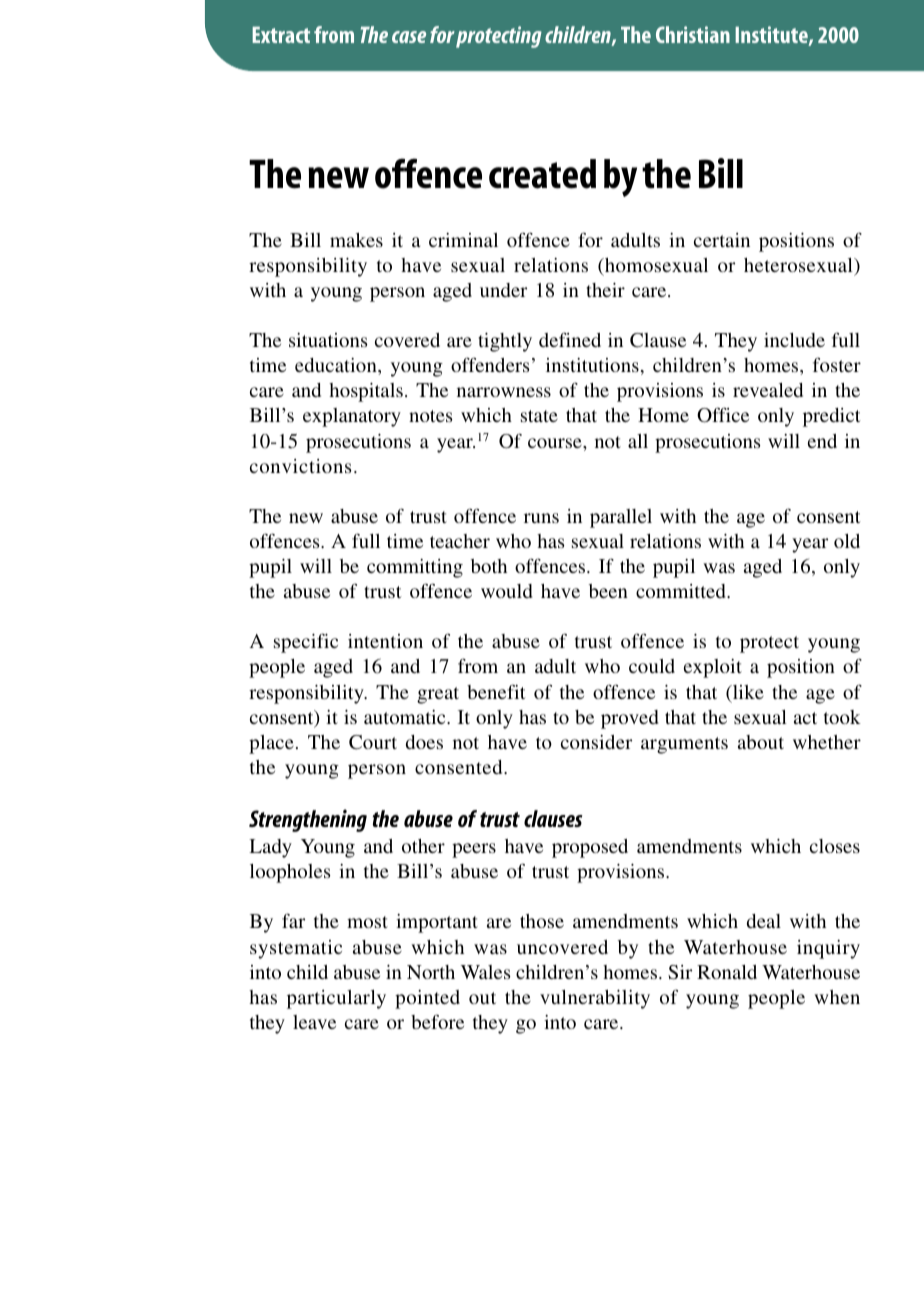  What do you see at coordinates (595, 999) in the screenshot?
I see `vulnerability` at bounding box center [595, 999].
